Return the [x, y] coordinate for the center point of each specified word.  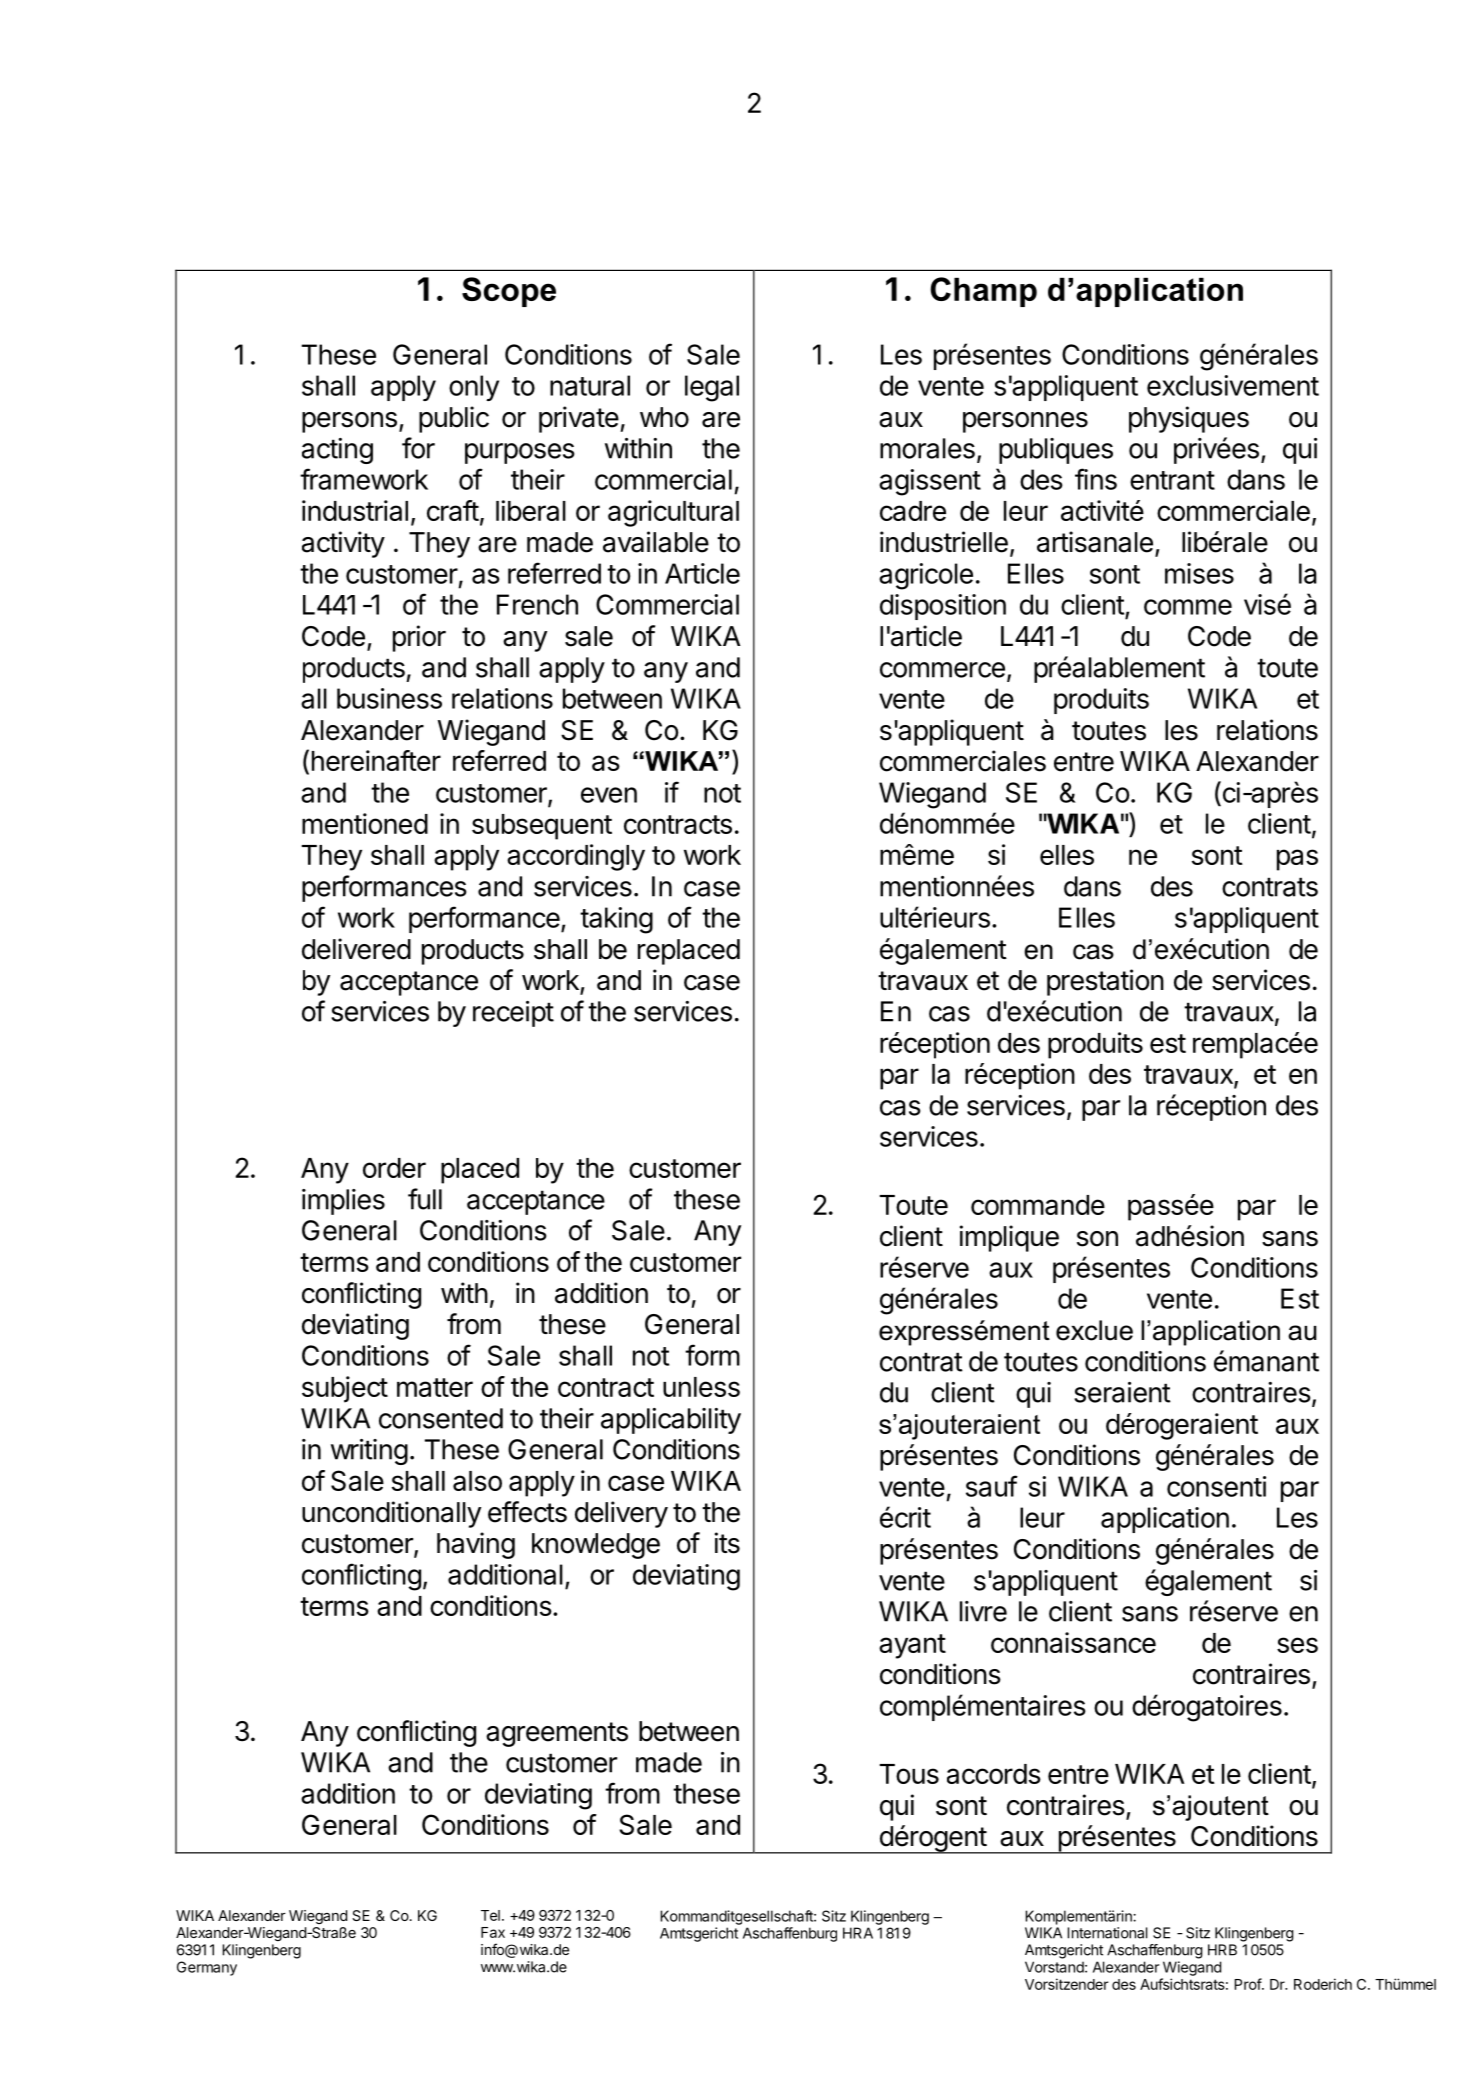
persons [349, 422]
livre [983, 1611]
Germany [207, 1968]
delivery [621, 1514]
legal [712, 388]
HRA [858, 1933]
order [394, 1168]
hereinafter [376, 760]
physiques [1189, 419]
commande [1038, 1205]
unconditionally [391, 1514]
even [609, 795]
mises [1199, 573]
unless [701, 1387]
